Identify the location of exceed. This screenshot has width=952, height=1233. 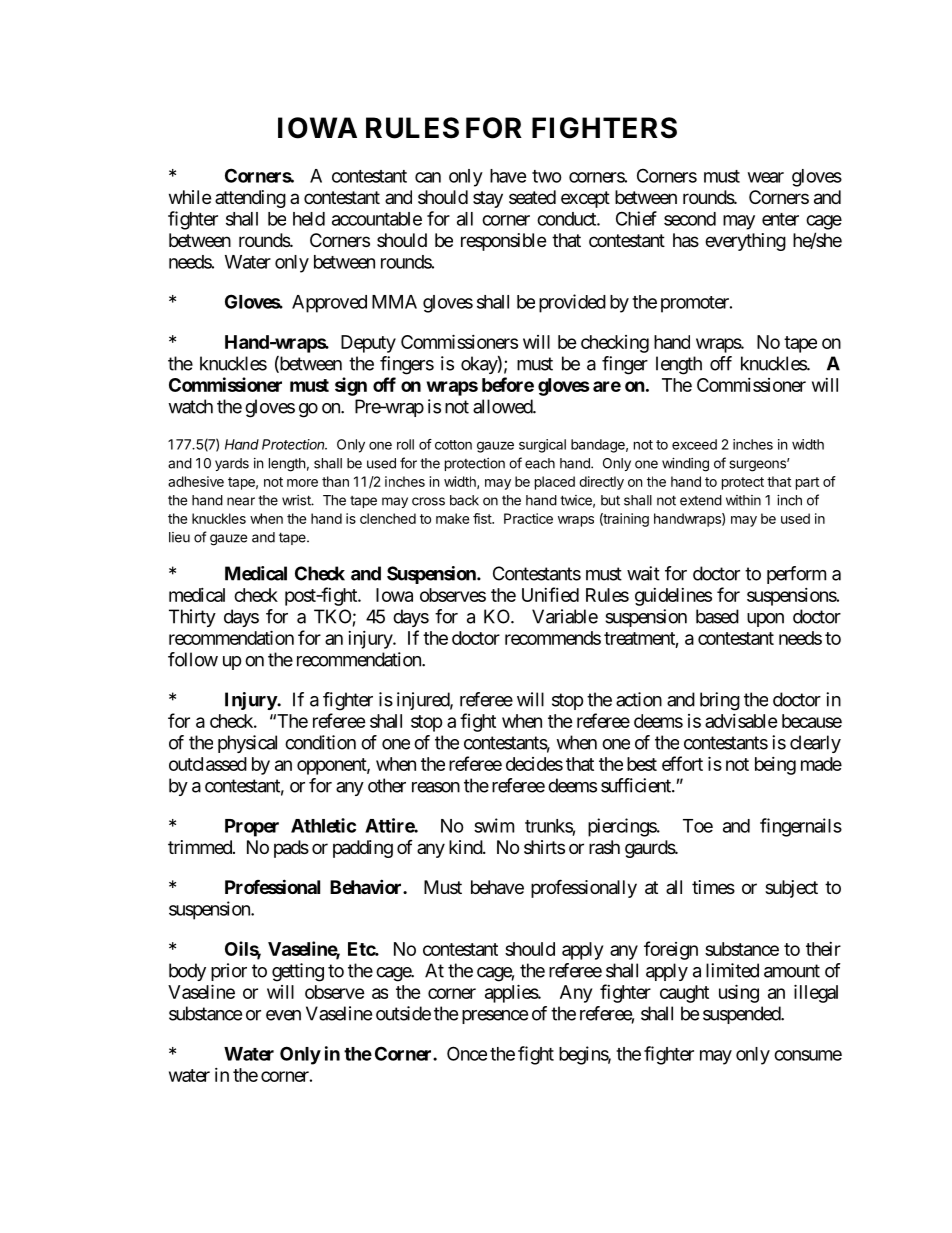
(694, 444).
